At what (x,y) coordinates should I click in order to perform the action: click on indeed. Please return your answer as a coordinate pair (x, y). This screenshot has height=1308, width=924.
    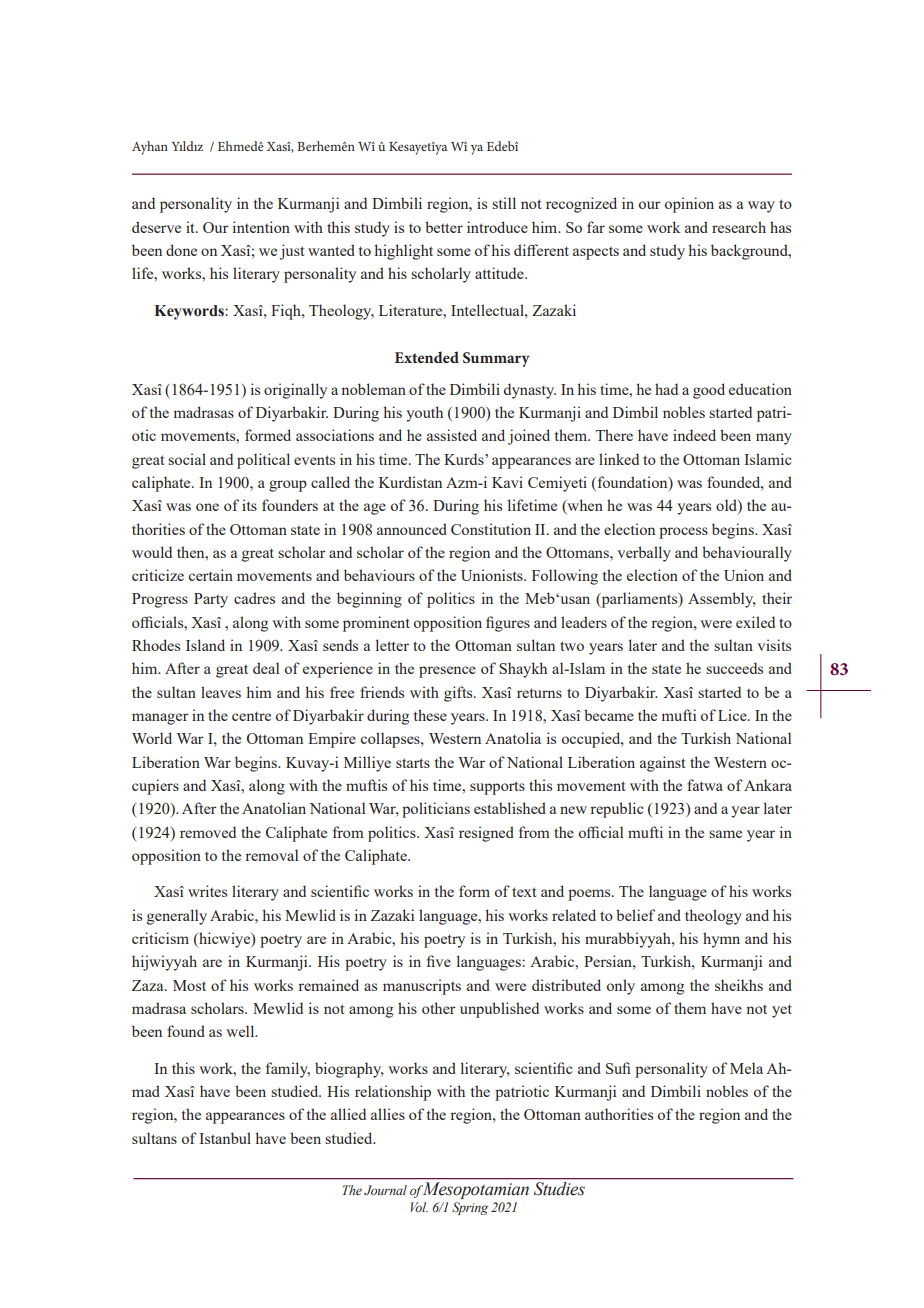
    Looking at the image, I should click on (694, 435).
